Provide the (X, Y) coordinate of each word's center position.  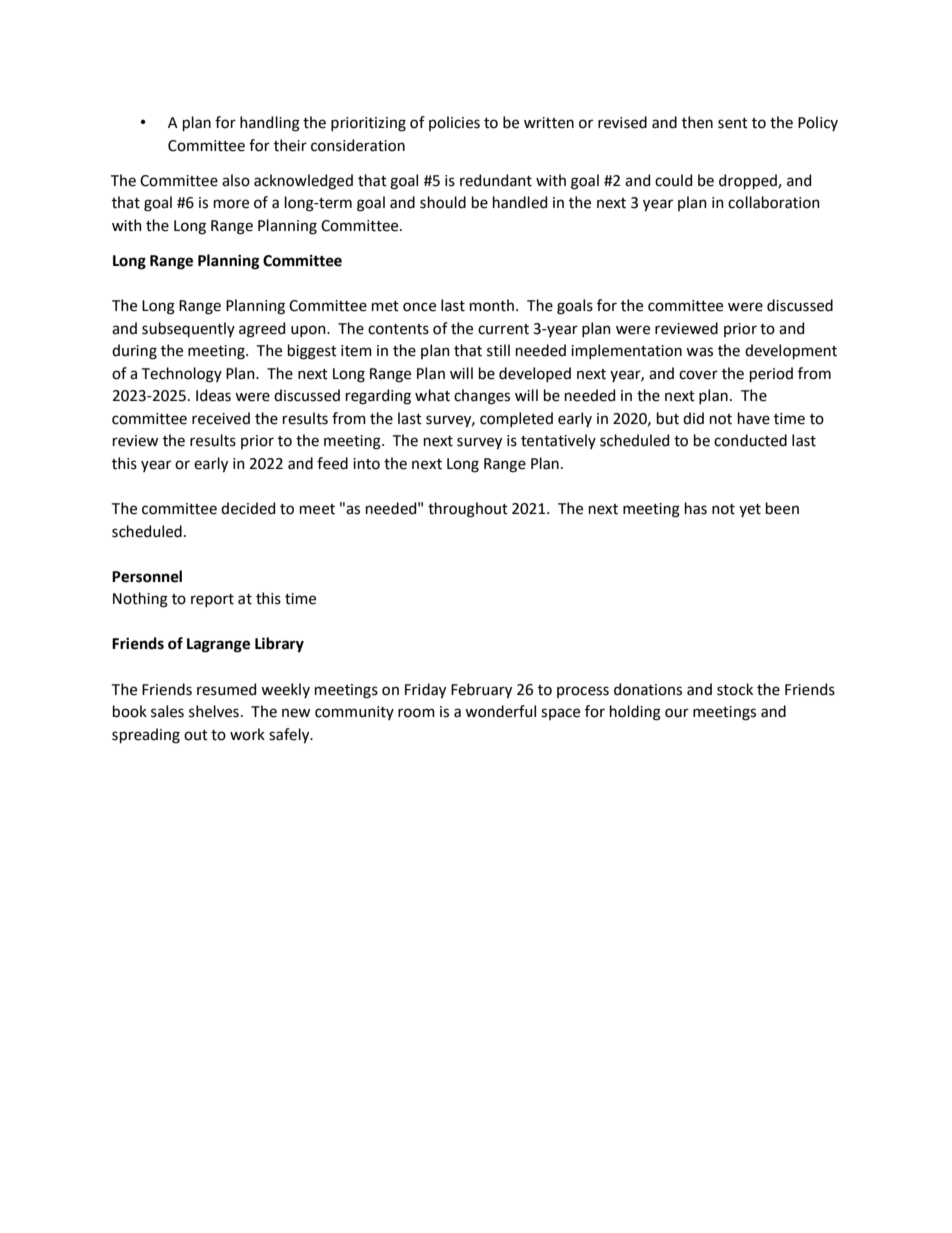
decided (248, 508)
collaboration (774, 202)
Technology (182, 375)
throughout (468, 510)
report (212, 600)
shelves (214, 711)
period (771, 374)
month (492, 305)
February (481, 691)
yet (750, 510)
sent (733, 123)
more (231, 204)
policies (454, 123)
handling (270, 124)
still (498, 350)
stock (735, 689)
